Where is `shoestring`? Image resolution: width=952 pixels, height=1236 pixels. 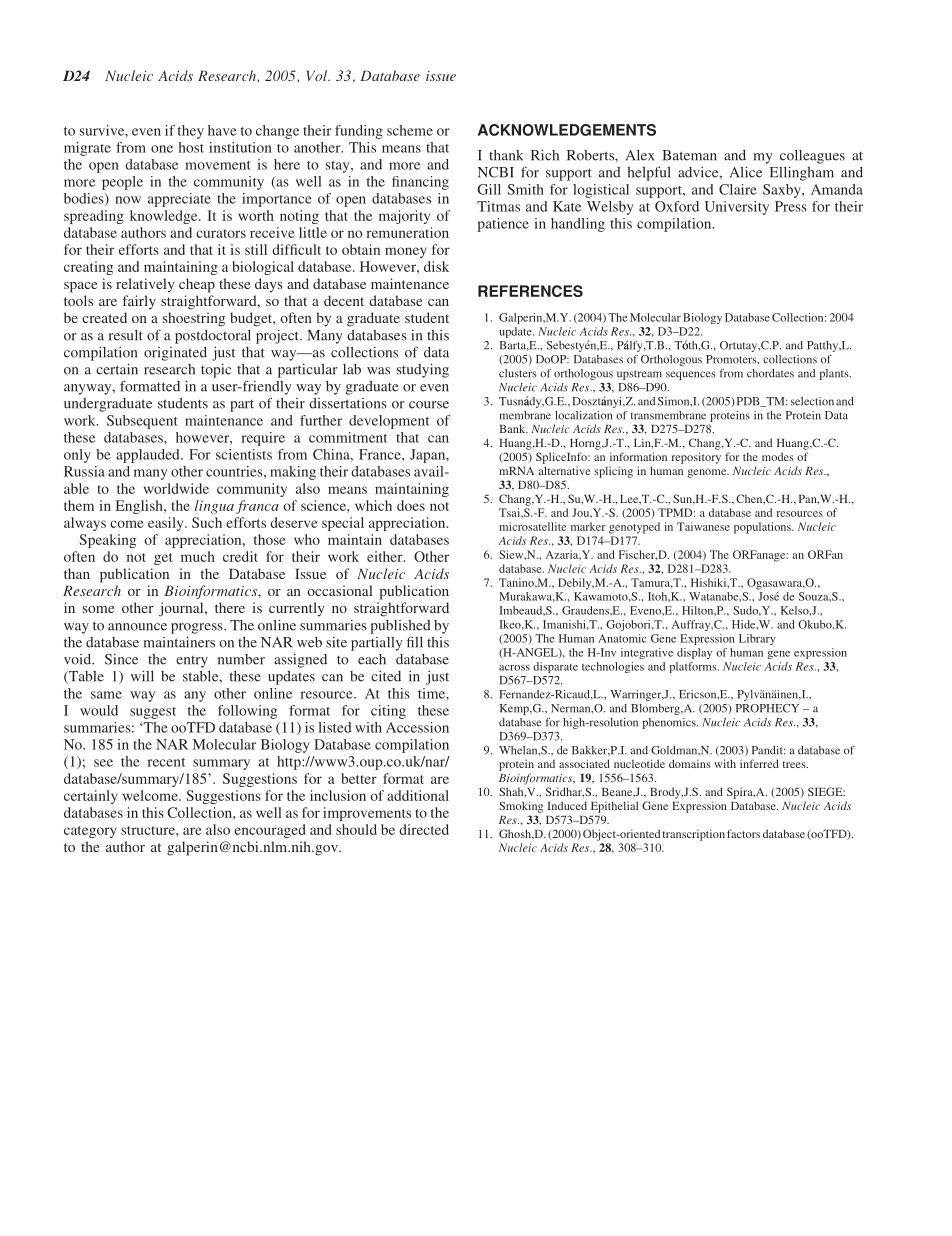 shoestring is located at coordinates (194, 319).
